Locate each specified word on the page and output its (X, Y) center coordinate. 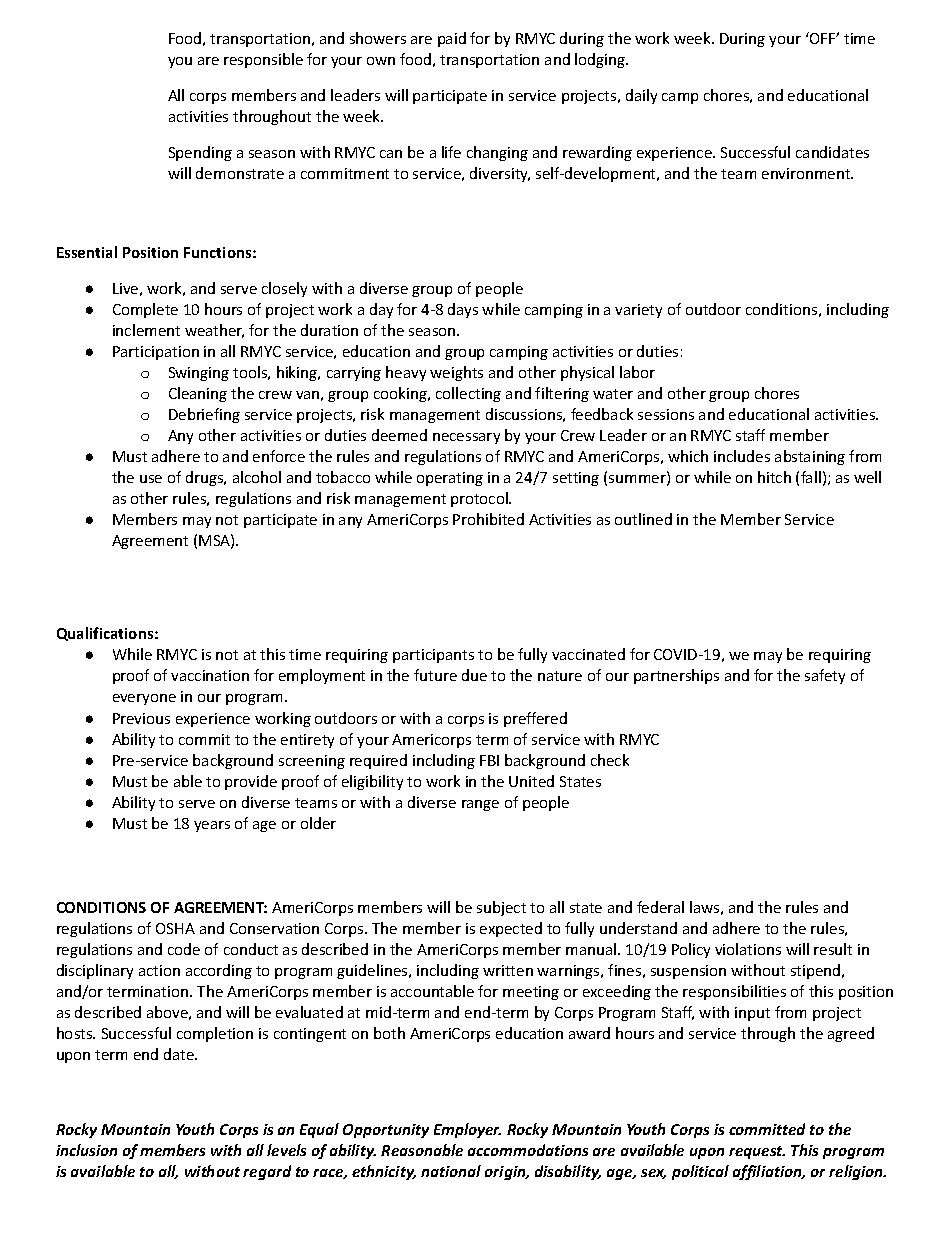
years (212, 826)
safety (825, 676)
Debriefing (204, 415)
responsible (263, 60)
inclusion (86, 1150)
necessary (466, 438)
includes (742, 456)
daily (641, 96)
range (480, 805)
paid (452, 39)
